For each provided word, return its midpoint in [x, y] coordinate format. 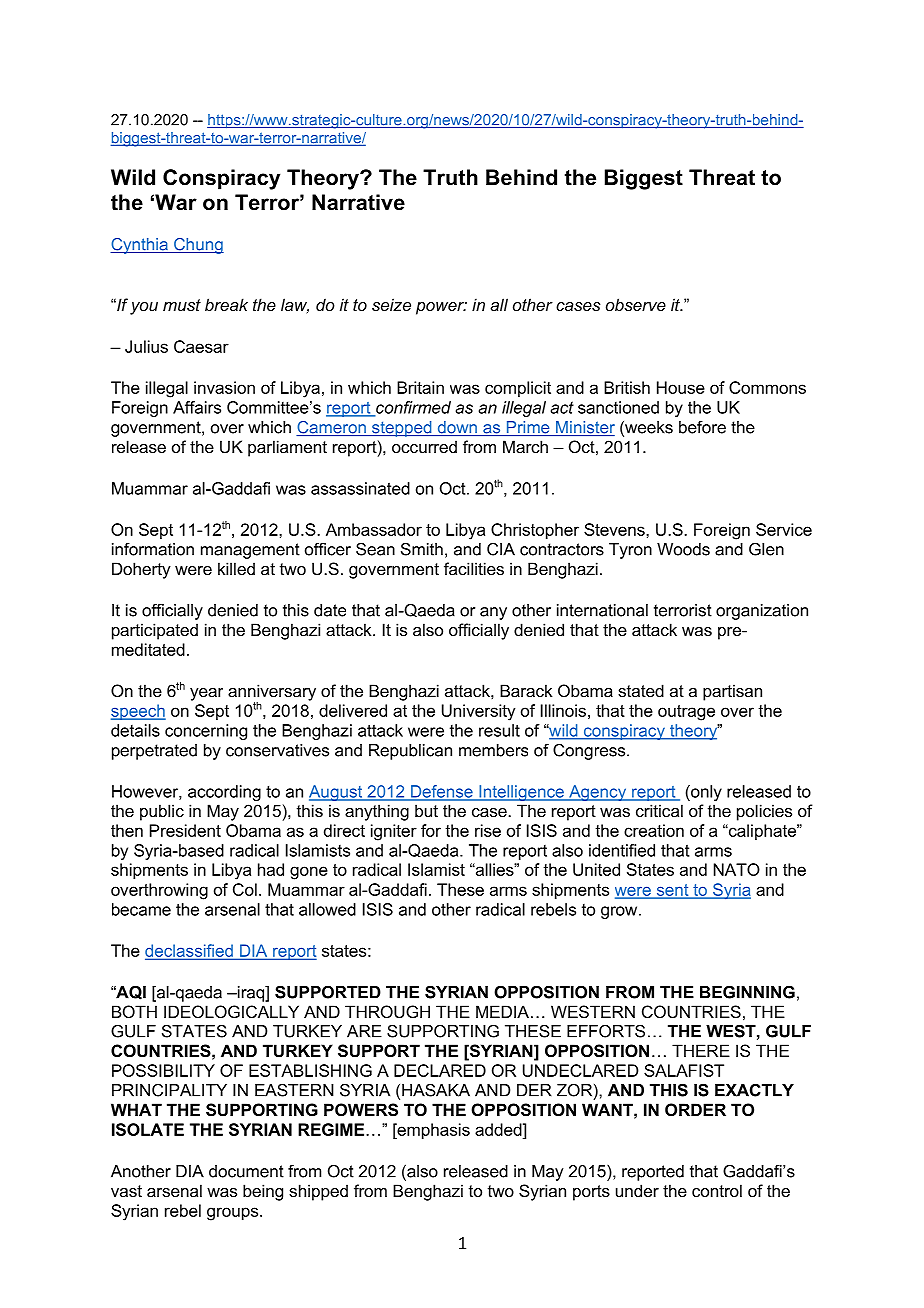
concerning [206, 732]
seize [391, 304]
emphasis [432, 1131]
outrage [686, 713]
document [246, 1171]
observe [636, 304]
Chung [198, 246]
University [478, 712]
